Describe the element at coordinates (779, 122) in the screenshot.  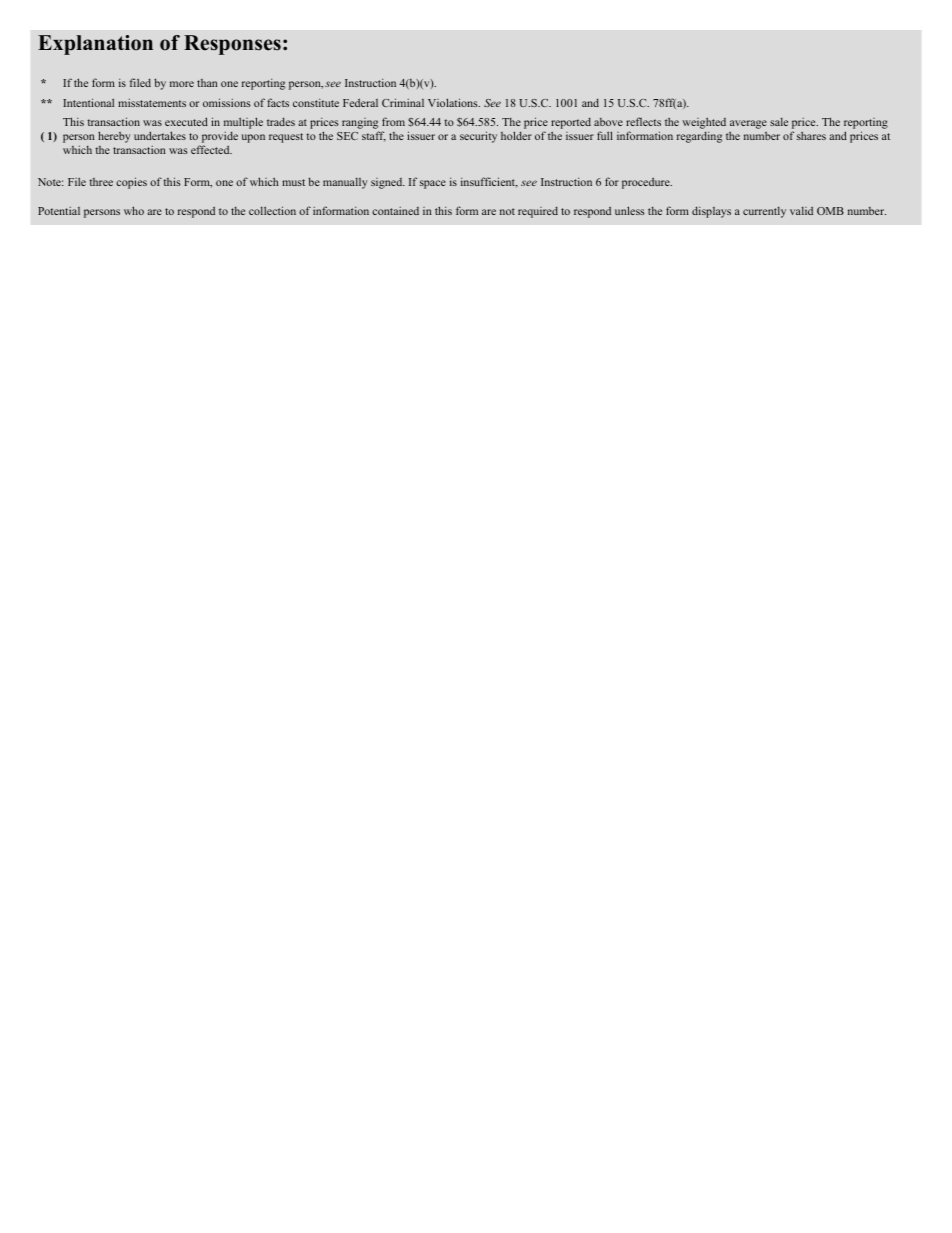
I see `sale` at that location.
